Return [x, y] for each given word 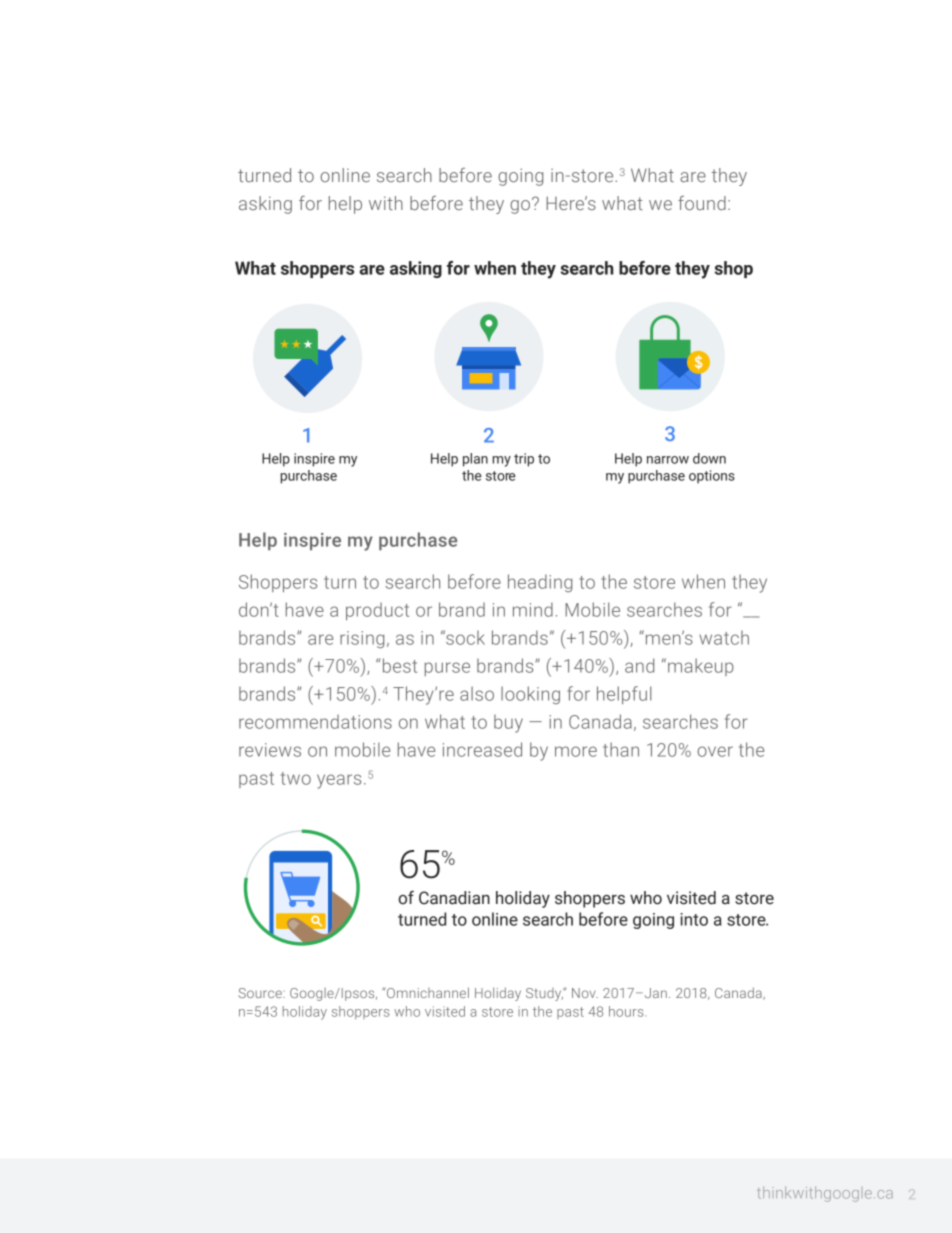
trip [524, 460]
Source [261, 993]
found [702, 203]
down [709, 458]
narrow [668, 460]
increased [482, 749]
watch [724, 638]
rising [362, 639]
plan [475, 460]
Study [545, 994]
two [296, 778]
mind [533, 609]
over [715, 751]
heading [540, 583]
